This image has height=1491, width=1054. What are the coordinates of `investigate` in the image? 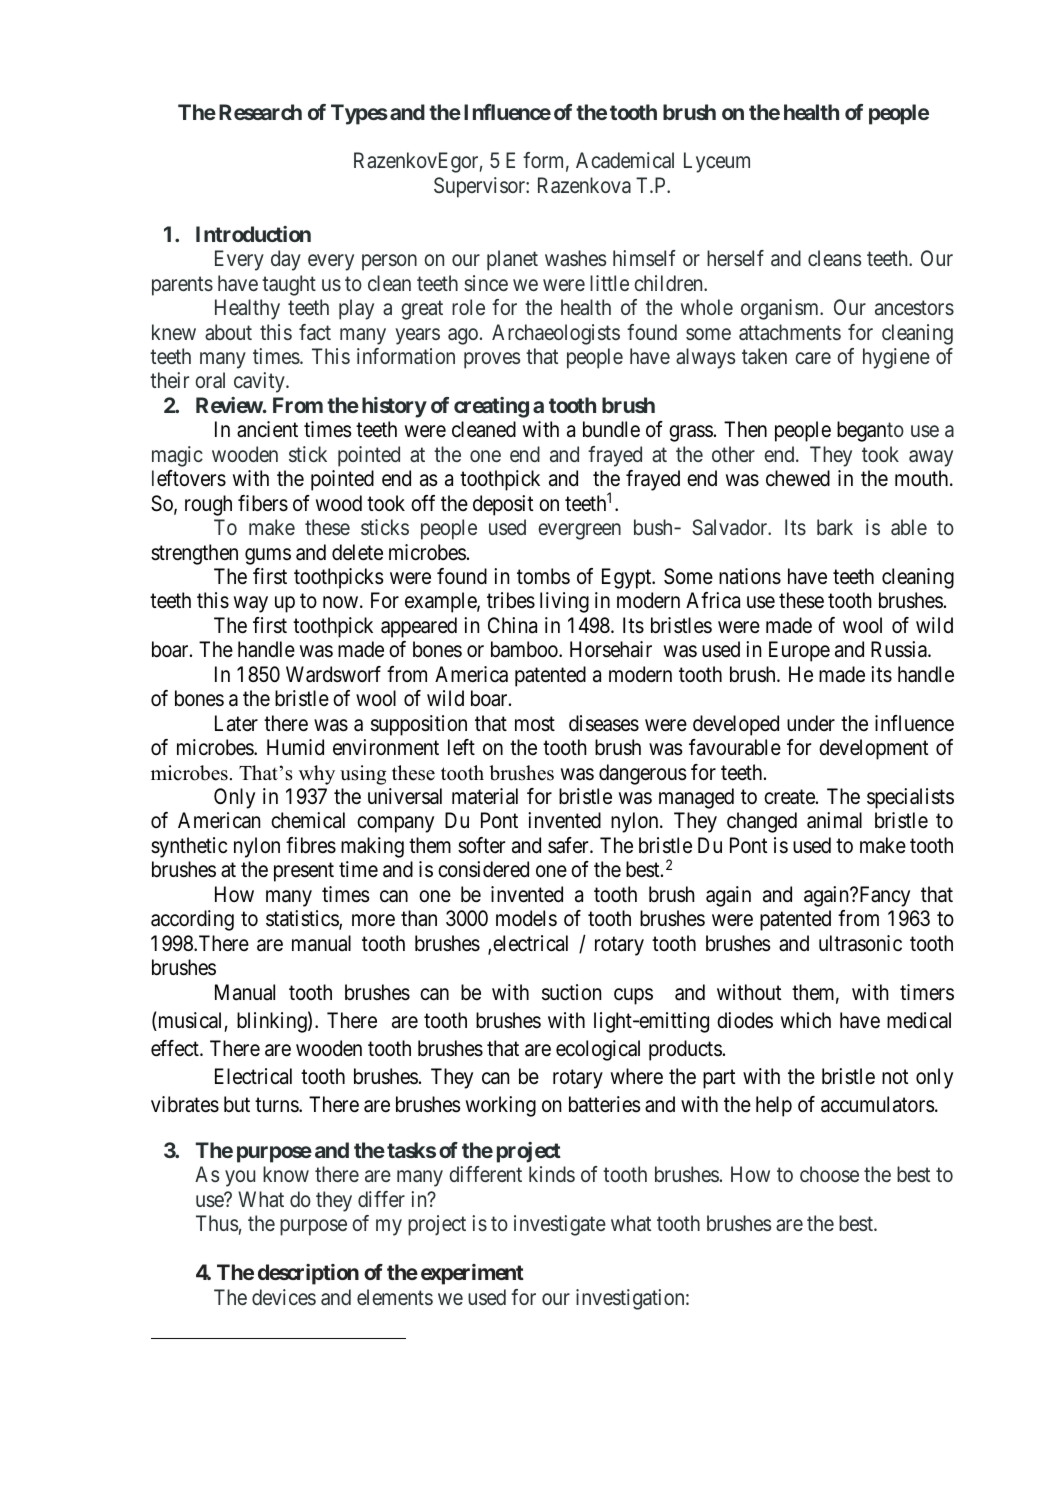 It's located at (560, 1225).
